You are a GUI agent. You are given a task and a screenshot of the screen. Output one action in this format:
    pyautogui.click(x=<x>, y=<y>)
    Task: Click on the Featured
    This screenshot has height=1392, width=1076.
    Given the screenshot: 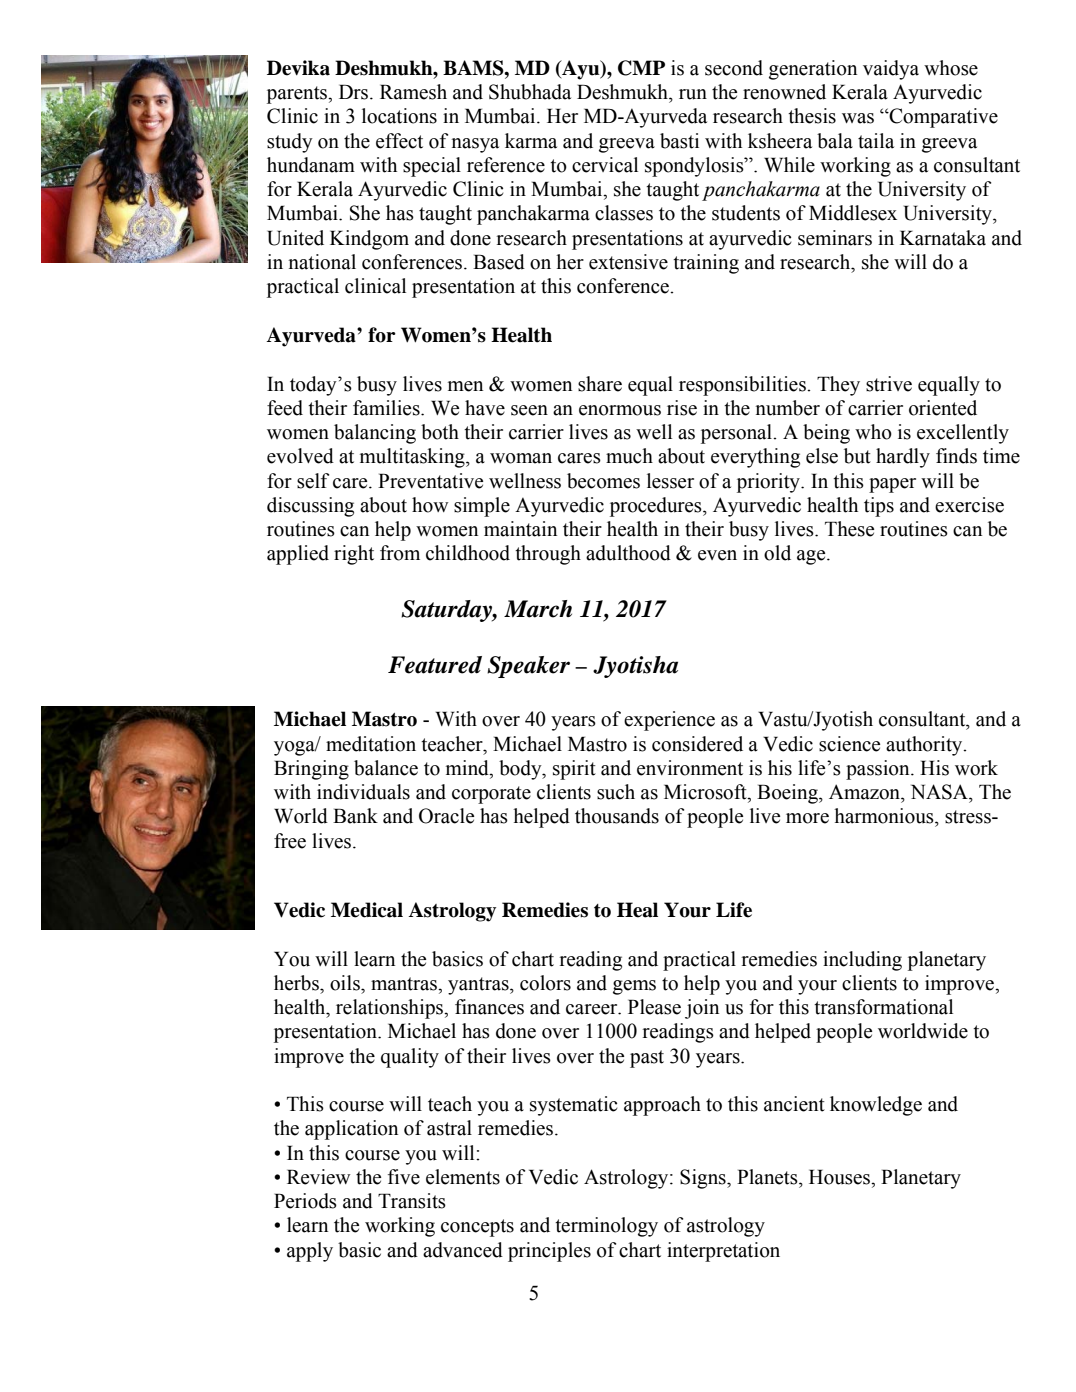 What is the action you would take?
    pyautogui.click(x=435, y=665)
